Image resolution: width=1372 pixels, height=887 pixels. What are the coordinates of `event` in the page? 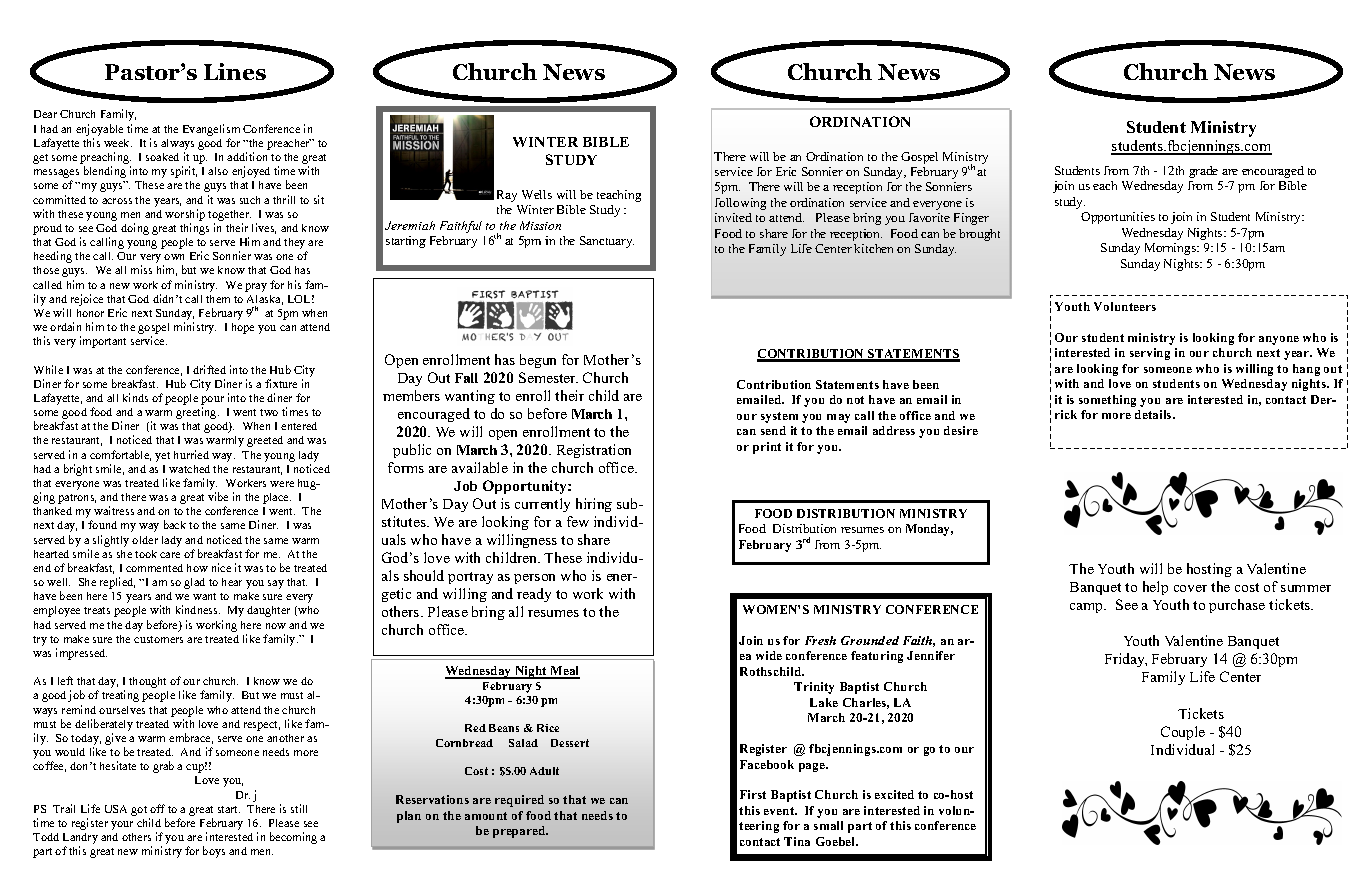 It's located at (780, 811).
